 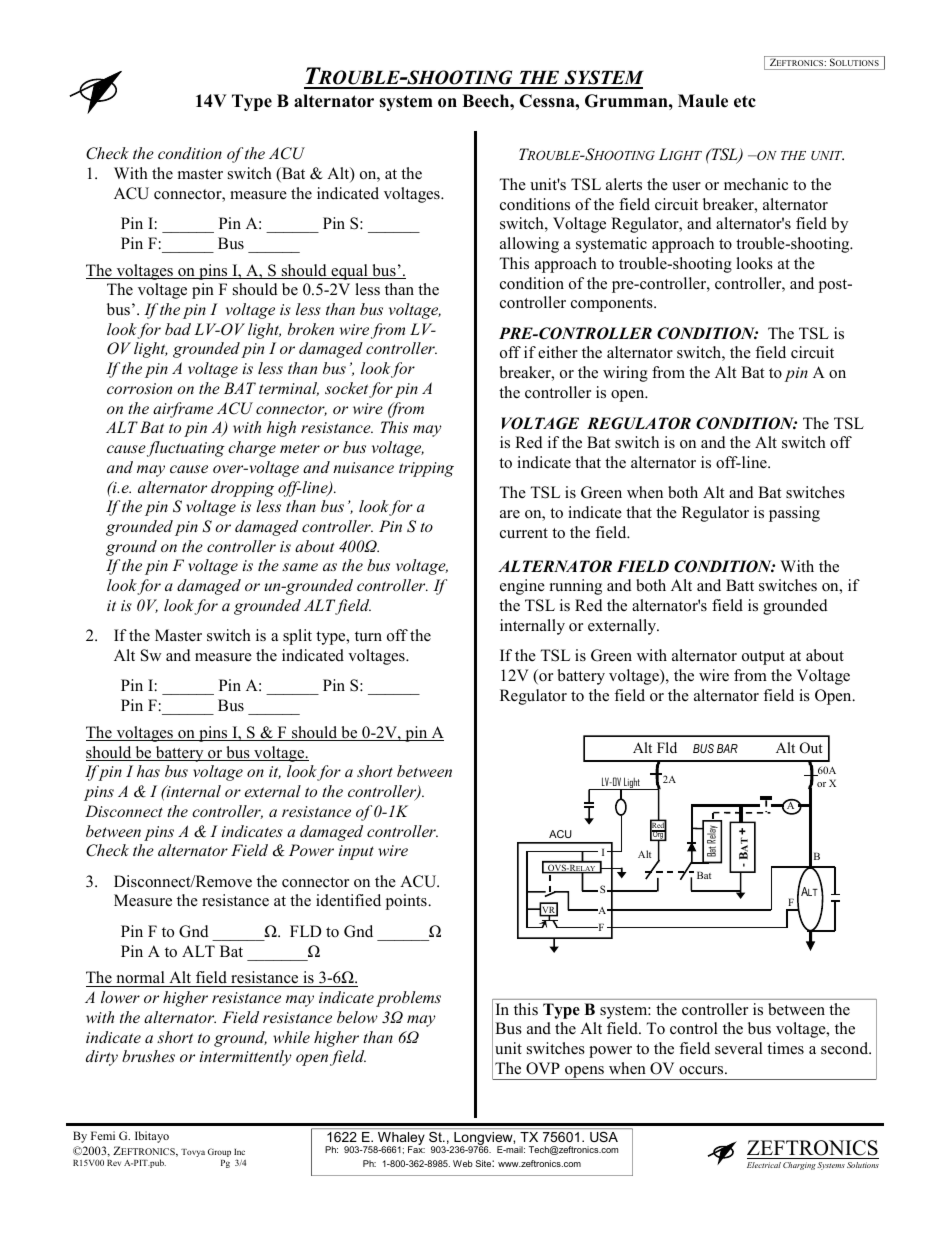 I want to click on normal, so click(x=140, y=979).
